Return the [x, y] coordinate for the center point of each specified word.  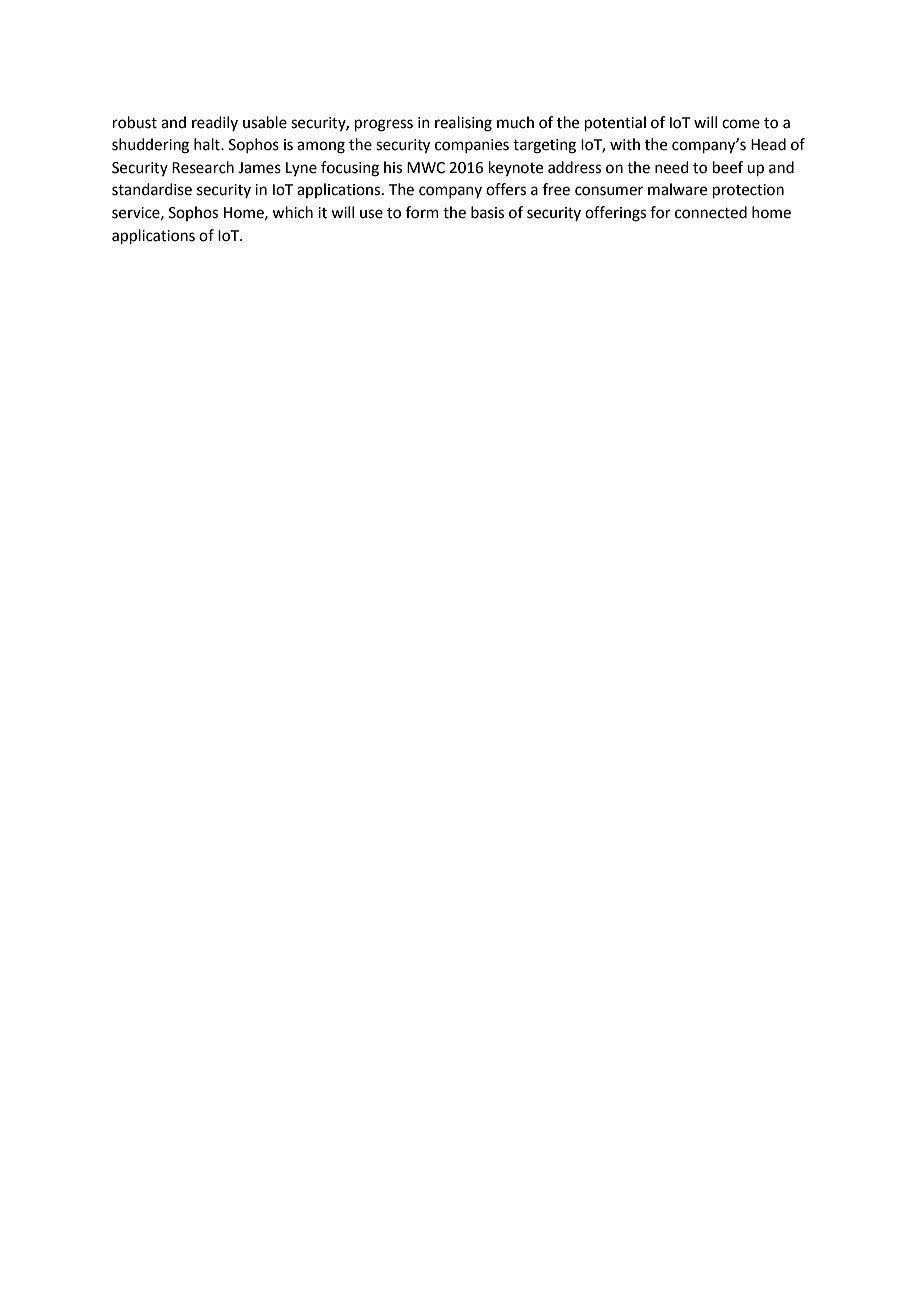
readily [215, 123]
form [422, 212]
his [393, 167]
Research [203, 167]
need [672, 167]
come [741, 124]
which [292, 212]
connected [711, 212]
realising [463, 124]
